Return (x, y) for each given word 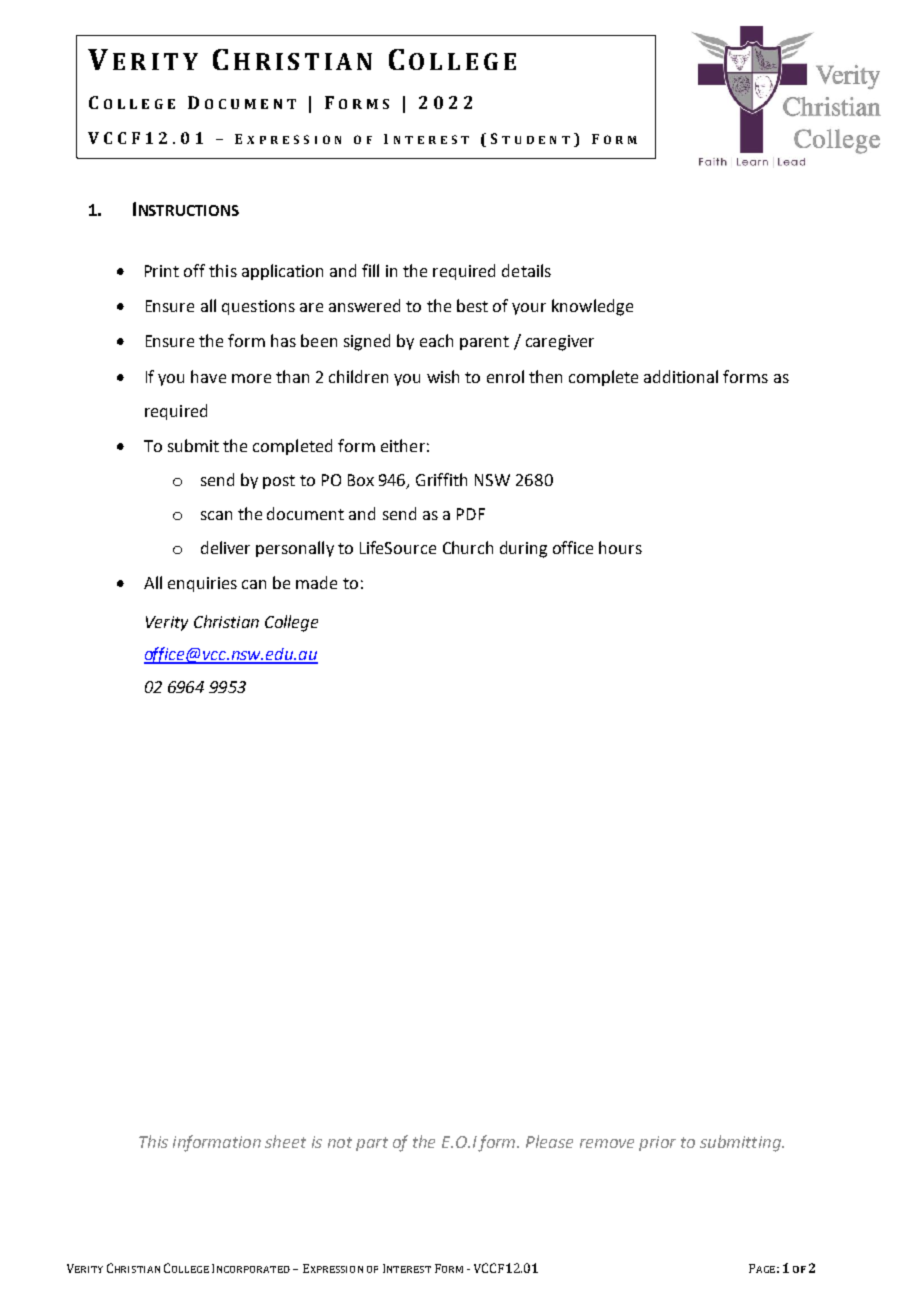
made (316, 582)
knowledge (592, 307)
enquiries (202, 584)
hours (620, 547)
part (372, 1144)
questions (258, 307)
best (472, 305)
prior (657, 1143)
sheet (285, 1141)
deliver (225, 547)
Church (468, 547)
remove (607, 1143)
